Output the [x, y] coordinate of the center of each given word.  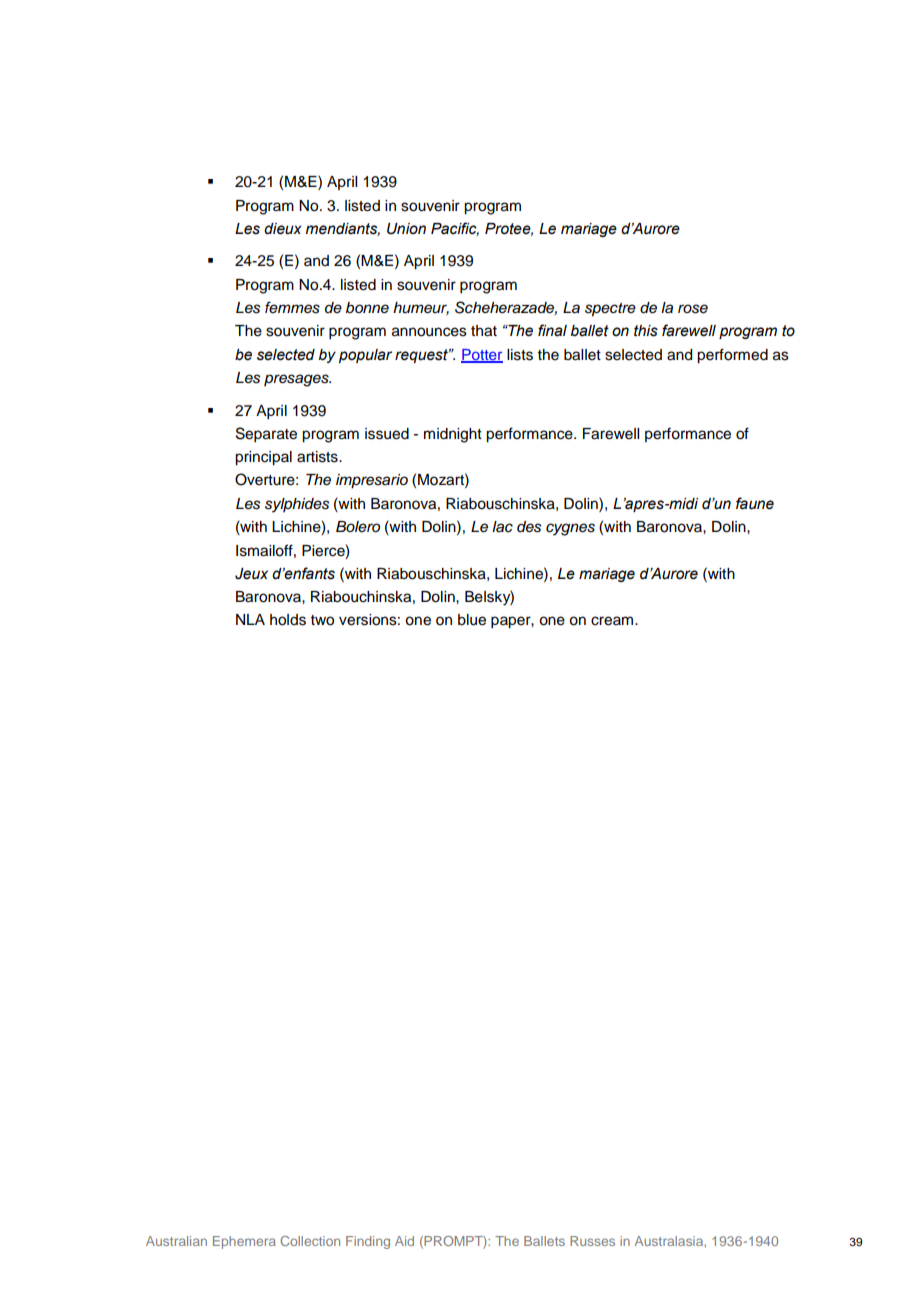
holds [288, 620]
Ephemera [244, 1242]
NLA [250, 619]
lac [502, 527]
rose [693, 309]
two [322, 620]
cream [613, 621]
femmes [292, 307]
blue [472, 620]
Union [406, 229]
